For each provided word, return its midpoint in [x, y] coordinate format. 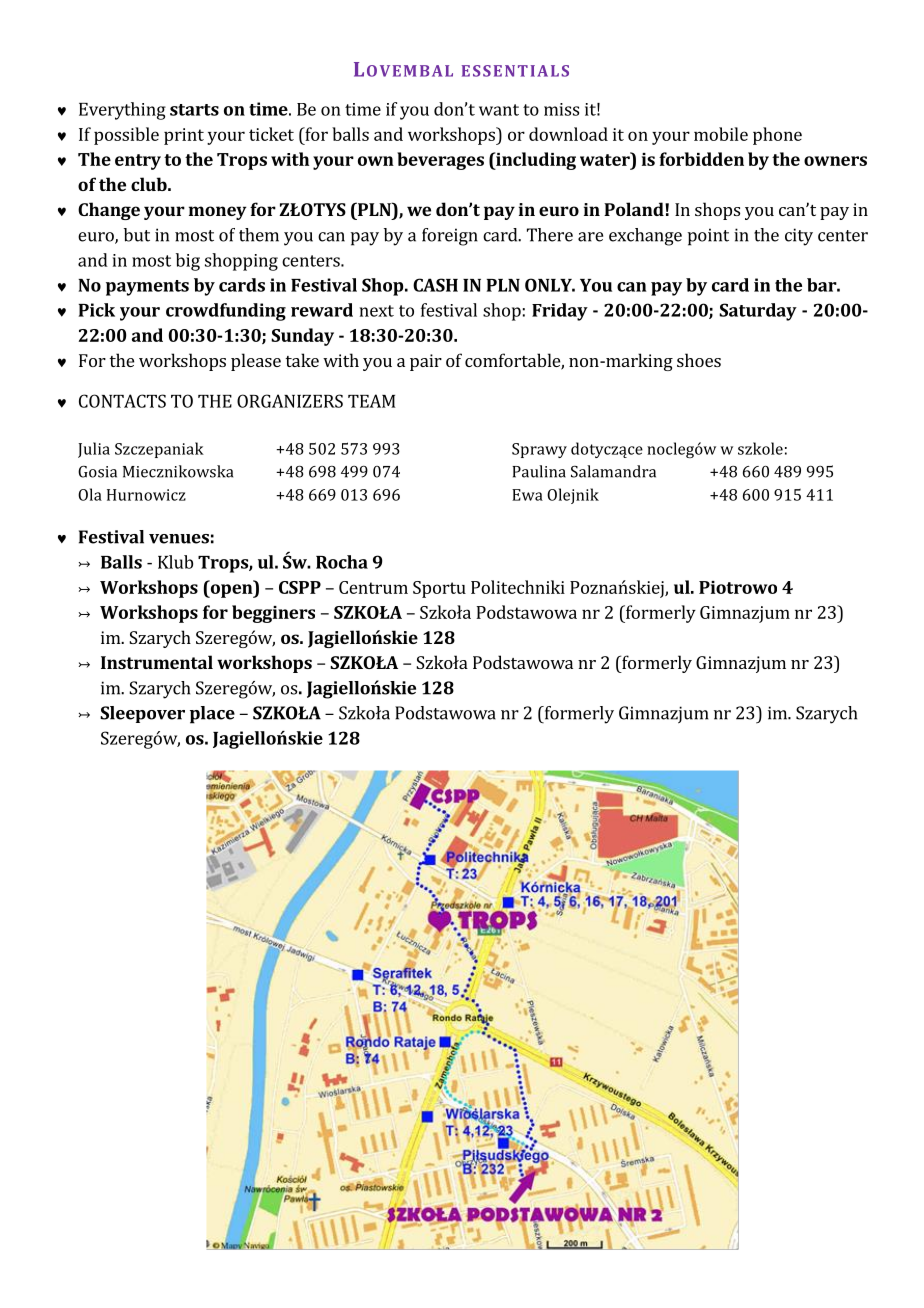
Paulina [539, 471]
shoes [699, 360]
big [188, 262]
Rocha [342, 562]
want [499, 110]
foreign [450, 237]
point [708, 237]
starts [194, 110]
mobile [721, 134]
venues [179, 539]
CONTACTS [122, 401]
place [212, 715]
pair [426, 362]
